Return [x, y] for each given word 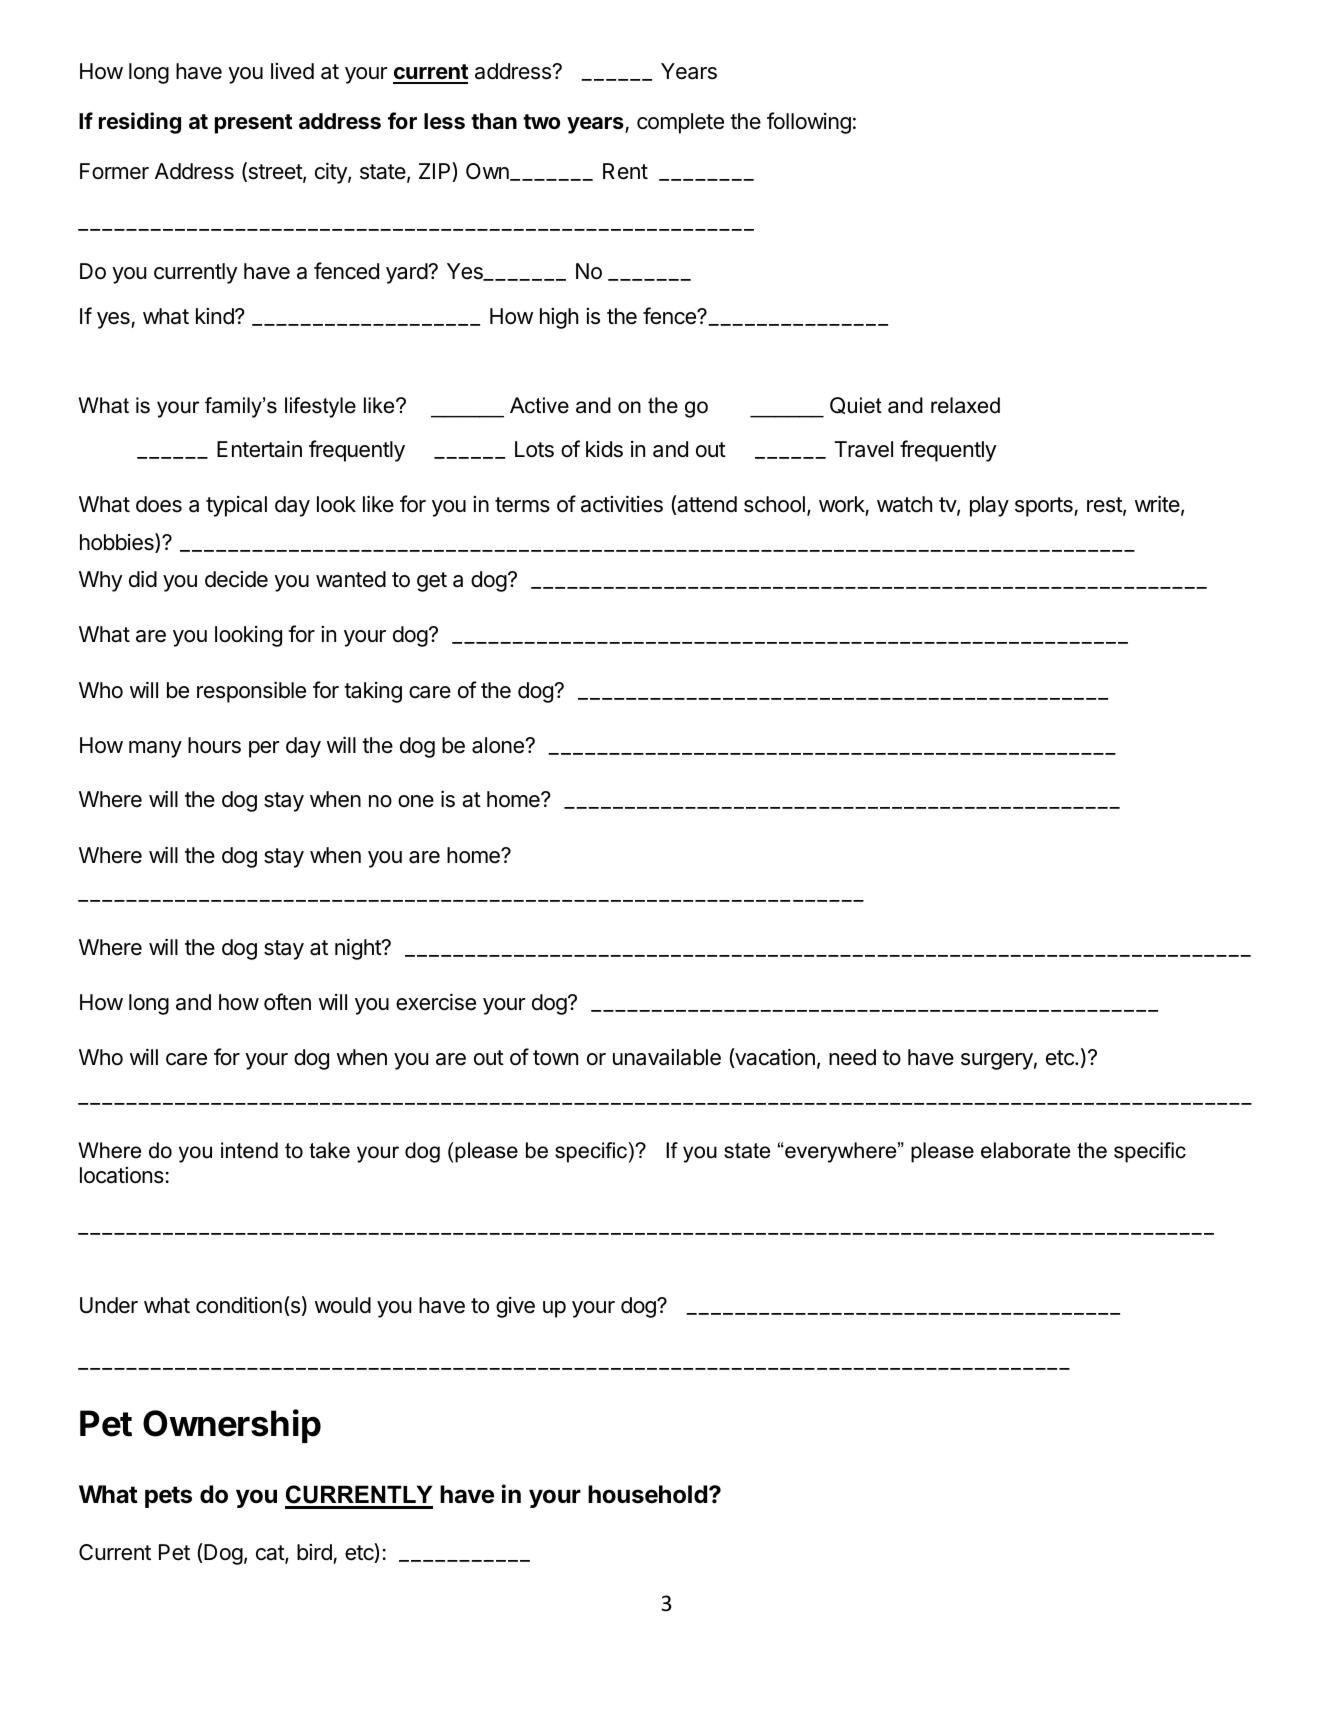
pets [168, 1497]
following [809, 123]
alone [499, 745]
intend [249, 1150]
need [852, 1057]
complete [680, 123]
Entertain [259, 449]
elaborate [1025, 1150]
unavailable [667, 1057]
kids [604, 449]
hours [214, 745]
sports [1045, 507]
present [254, 124]
